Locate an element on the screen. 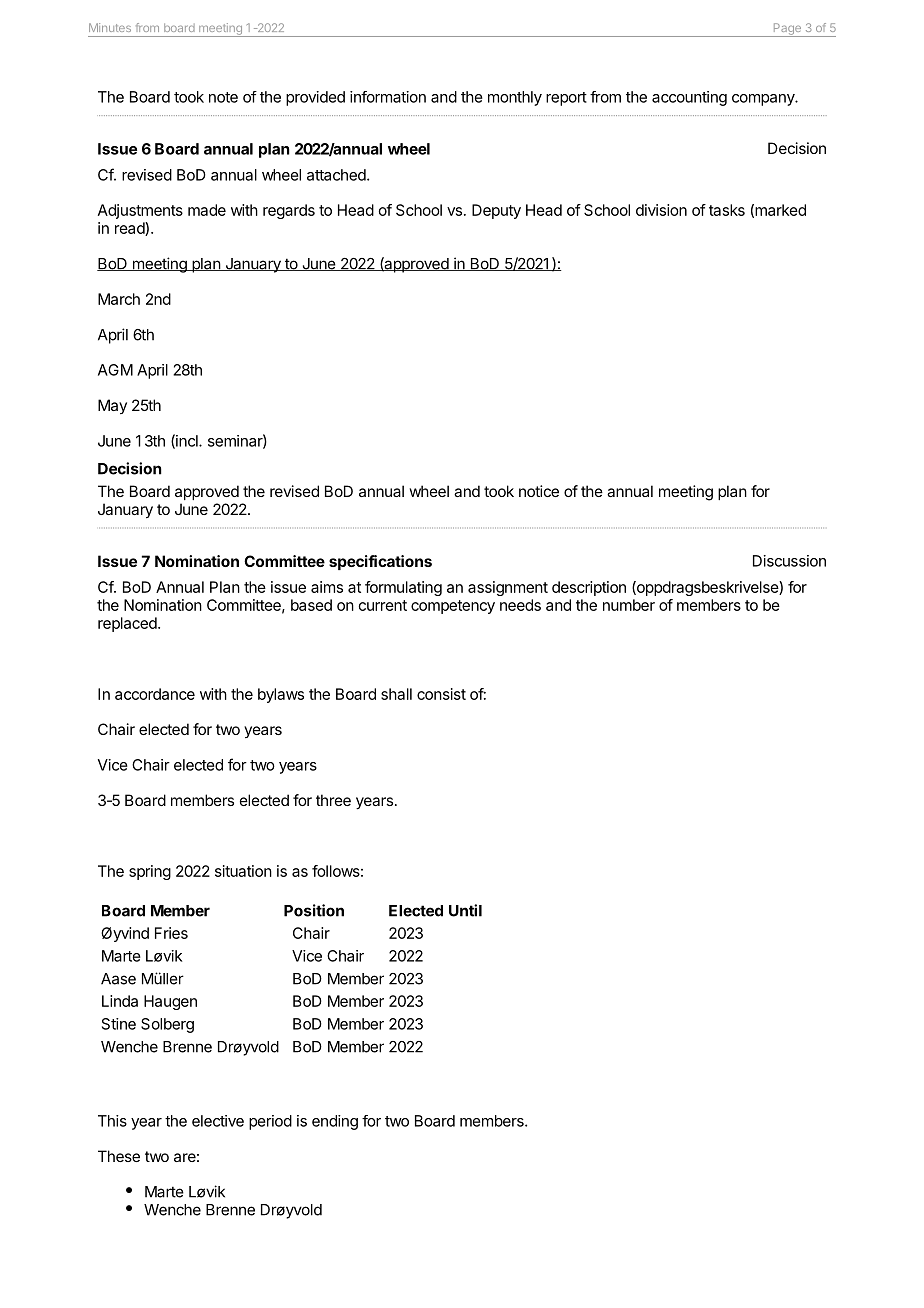 This screenshot has width=924, height=1308. period is located at coordinates (270, 1122).
